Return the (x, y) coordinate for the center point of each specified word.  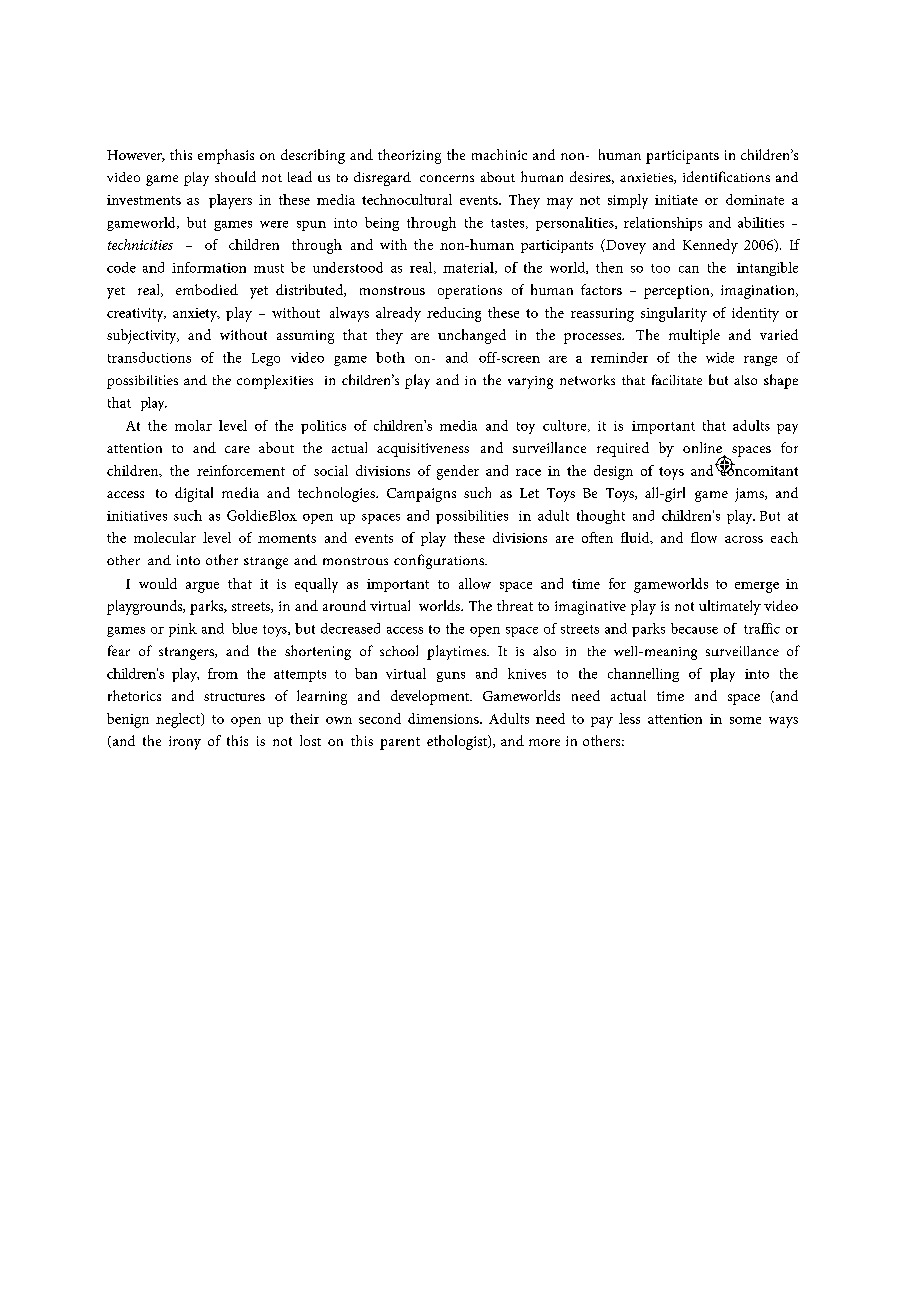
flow (704, 537)
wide (720, 357)
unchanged (472, 336)
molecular (165, 537)
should (235, 176)
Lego (266, 359)
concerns (447, 178)
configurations (440, 561)
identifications (726, 176)
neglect (179, 720)
